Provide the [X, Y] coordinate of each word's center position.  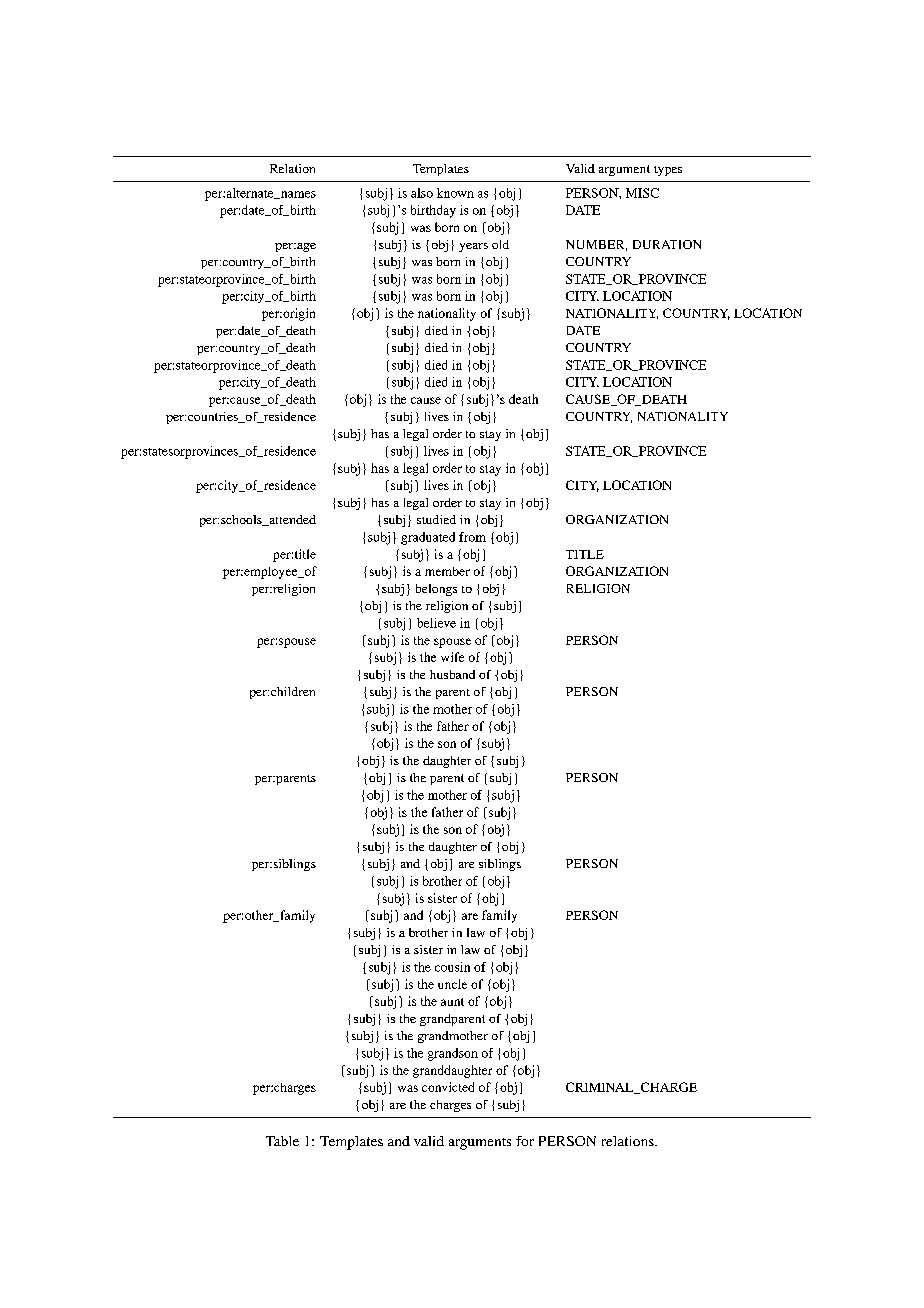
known [455, 193]
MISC [642, 193]
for [525, 1141]
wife [452, 657]
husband [452, 674]
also [422, 193]
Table [282, 1141]
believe [436, 623]
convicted [448, 1087]
